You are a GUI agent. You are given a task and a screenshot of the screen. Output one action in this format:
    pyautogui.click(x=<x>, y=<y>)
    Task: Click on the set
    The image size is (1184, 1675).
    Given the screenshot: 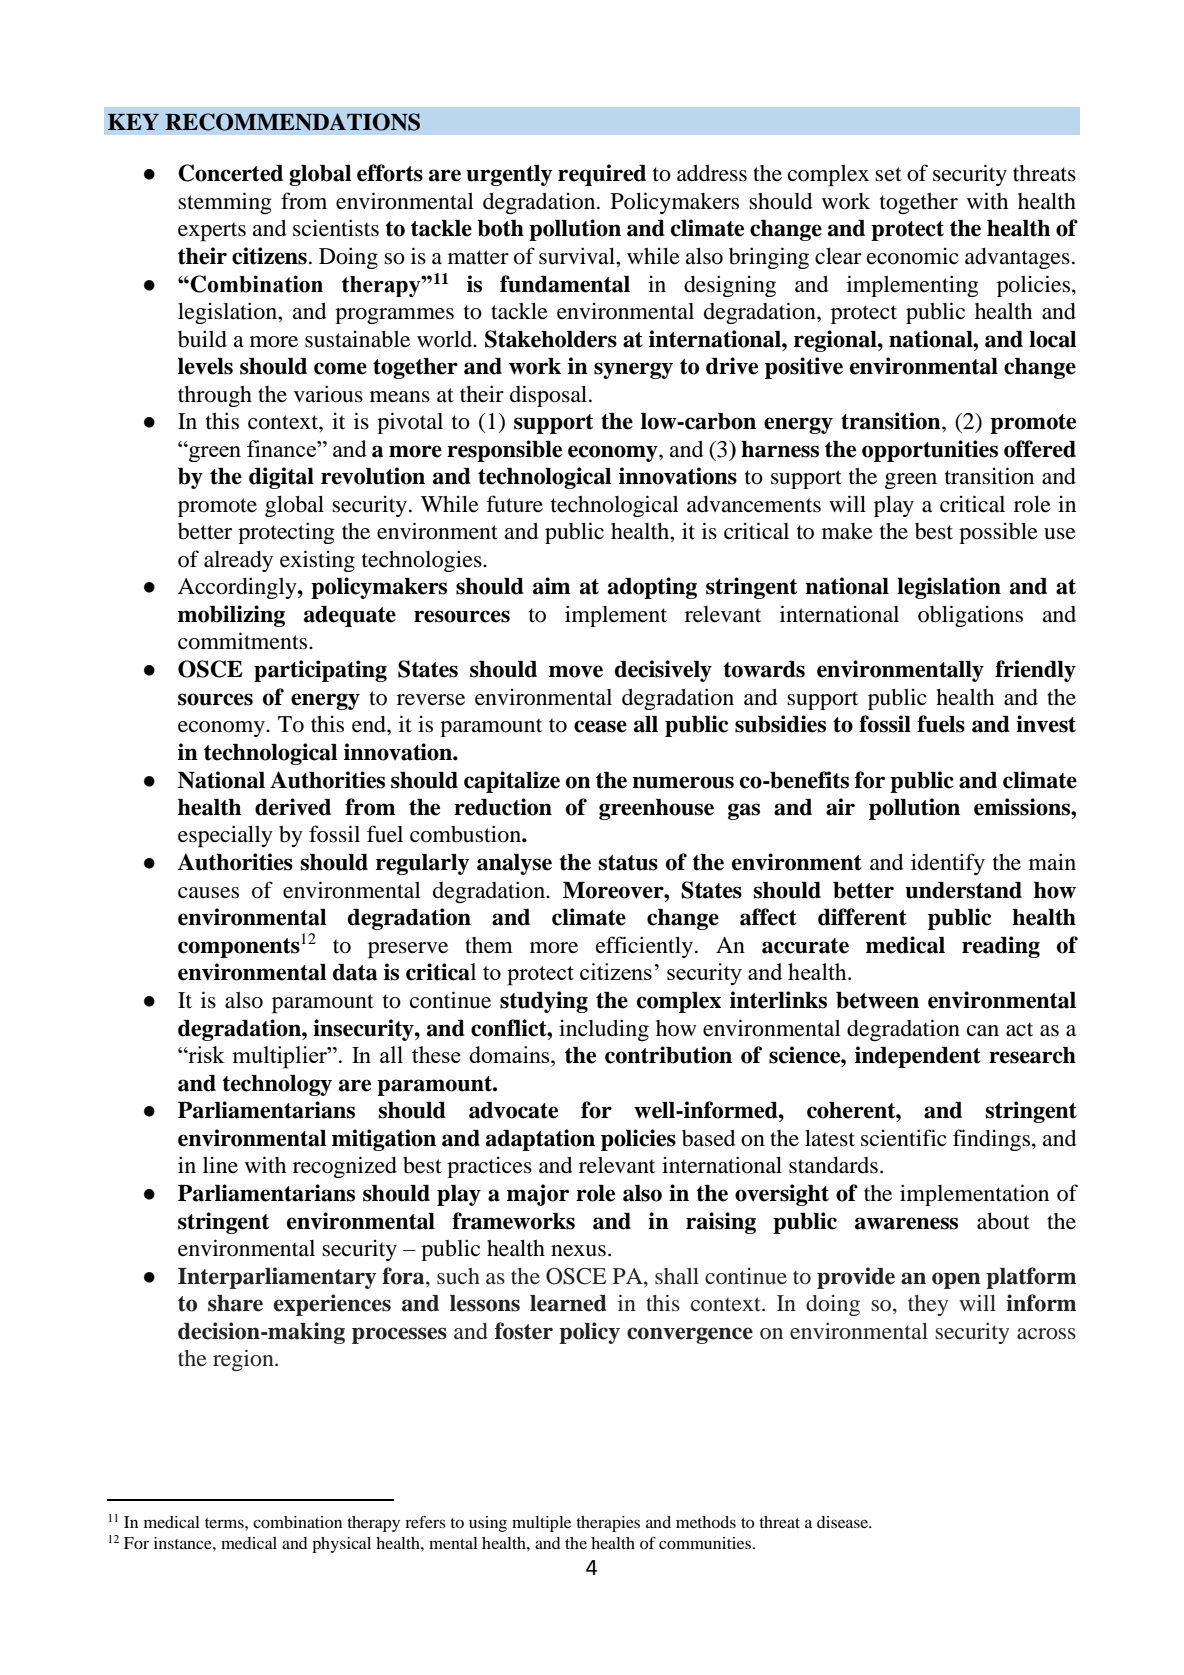 What is the action you would take?
    pyautogui.click(x=888, y=174)
